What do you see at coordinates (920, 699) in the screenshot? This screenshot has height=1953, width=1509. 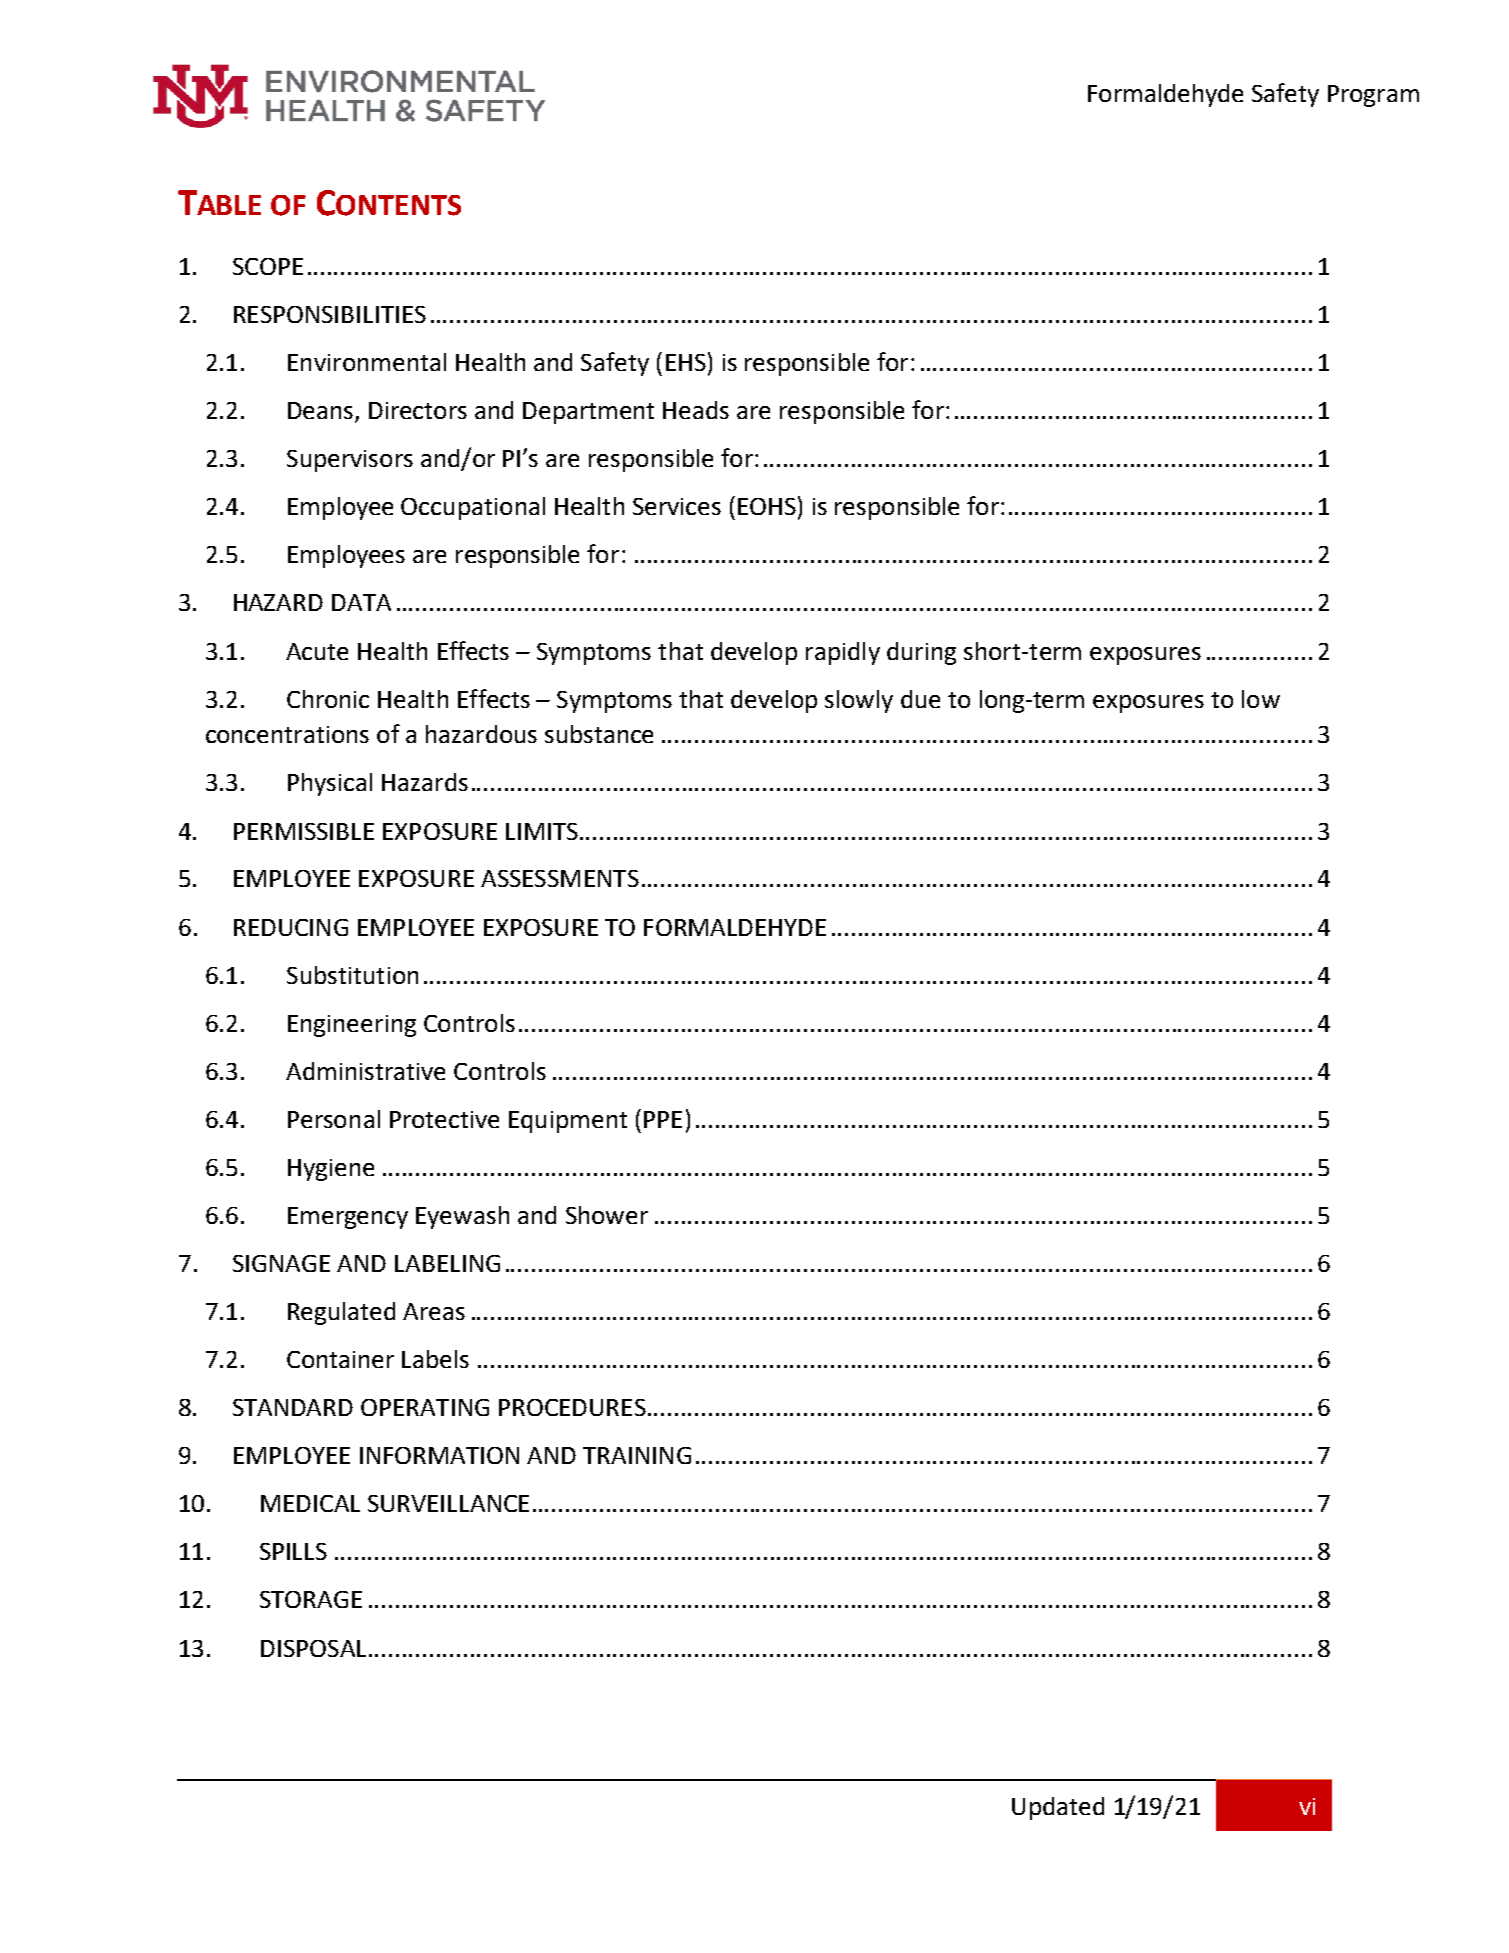 I see `due` at bounding box center [920, 699].
